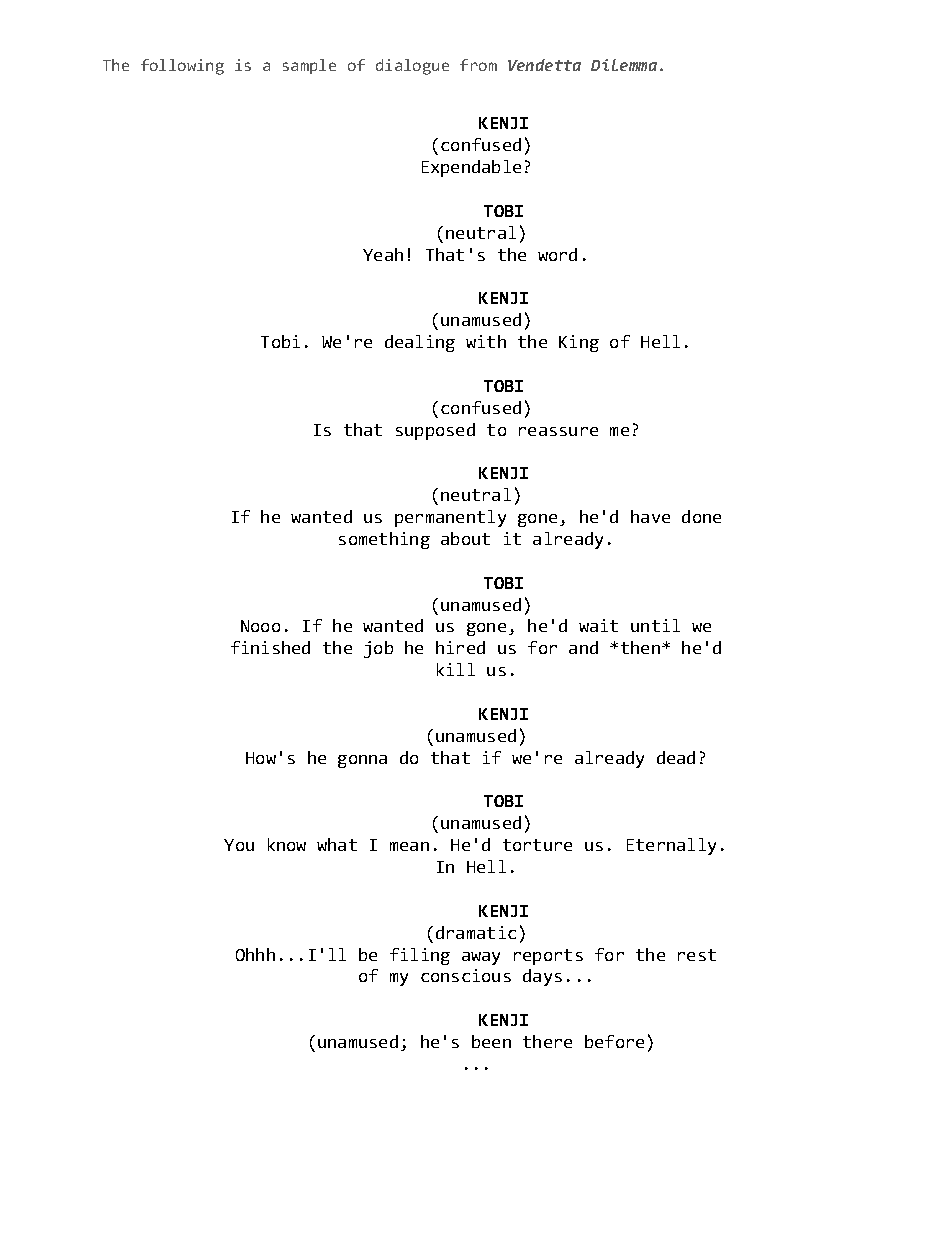 This image has width=952, height=1233. What do you see at coordinates (260, 626) in the image?
I see `Nooo` at bounding box center [260, 626].
